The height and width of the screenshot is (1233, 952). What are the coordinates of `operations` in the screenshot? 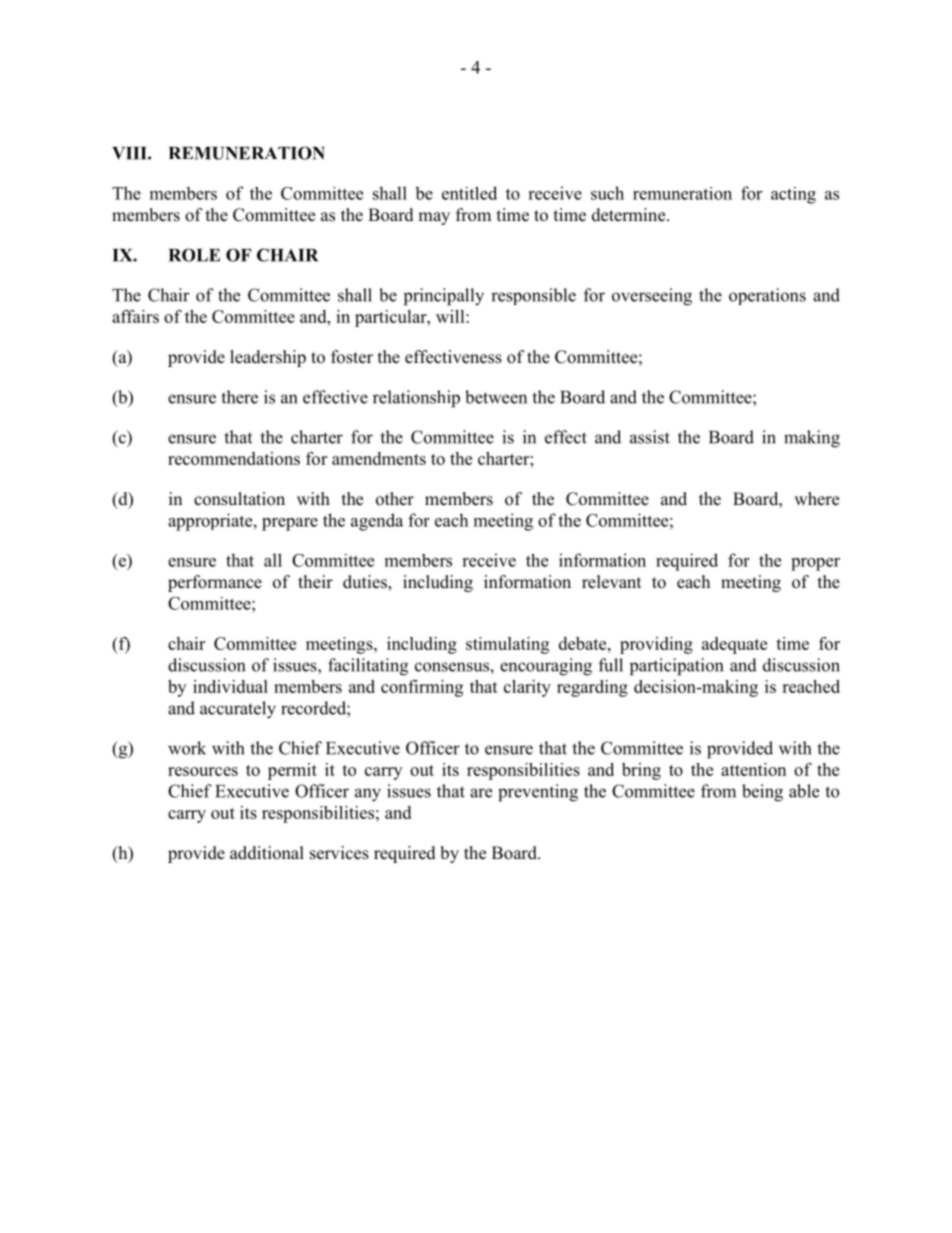 It's located at (767, 296).
